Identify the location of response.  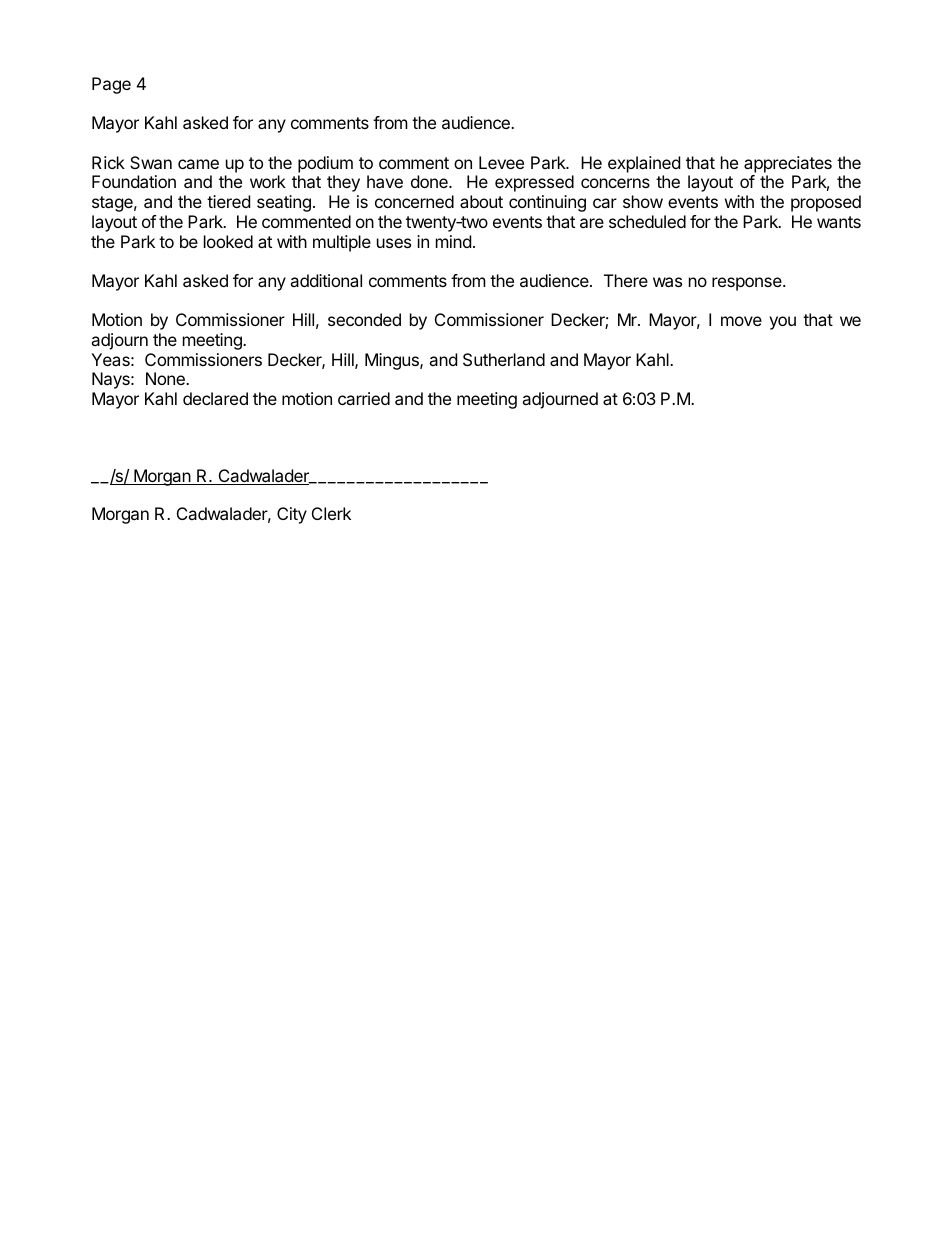
(748, 284).
